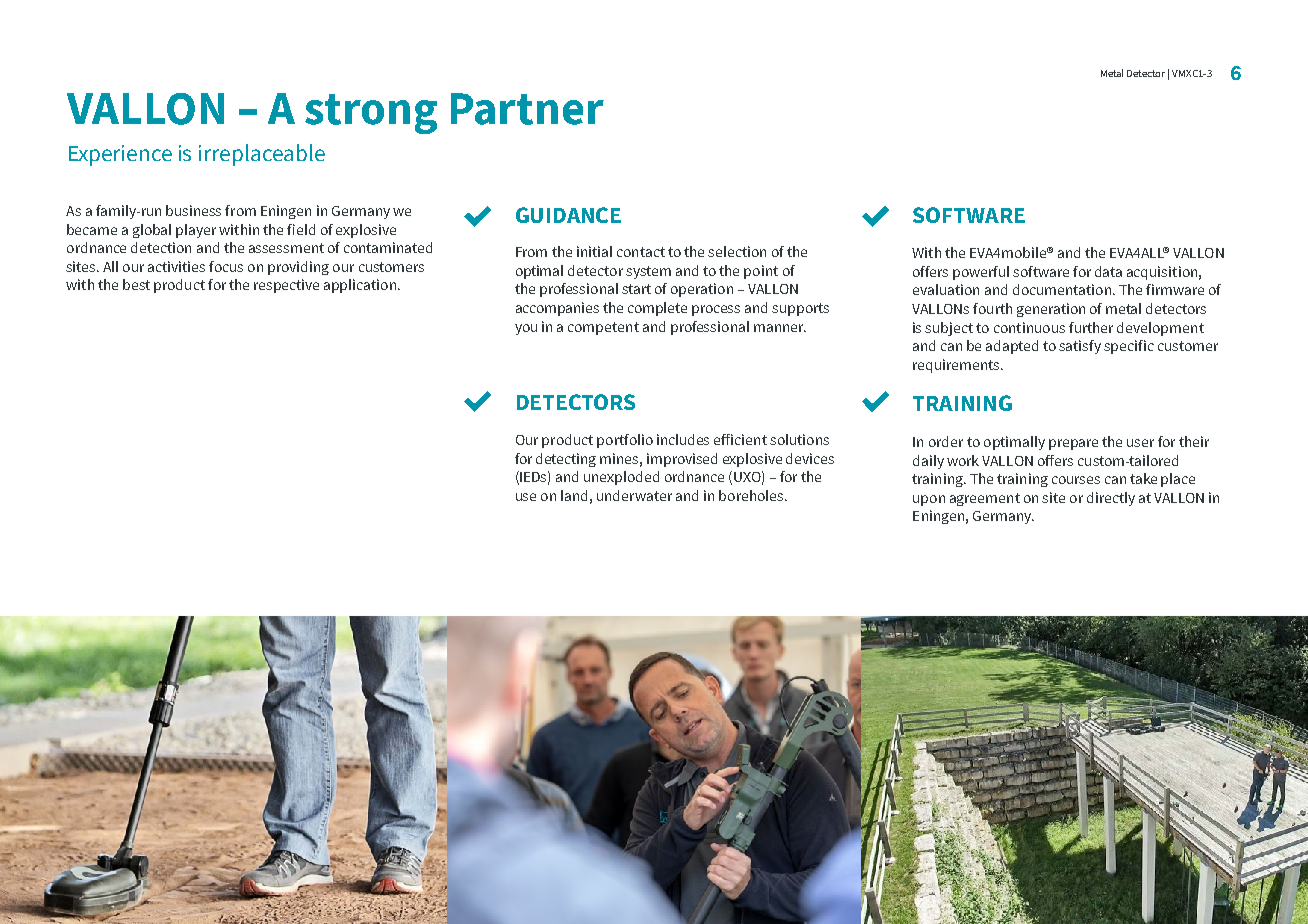  What do you see at coordinates (568, 215) in the screenshot?
I see `GUIDANCE` at bounding box center [568, 215].
